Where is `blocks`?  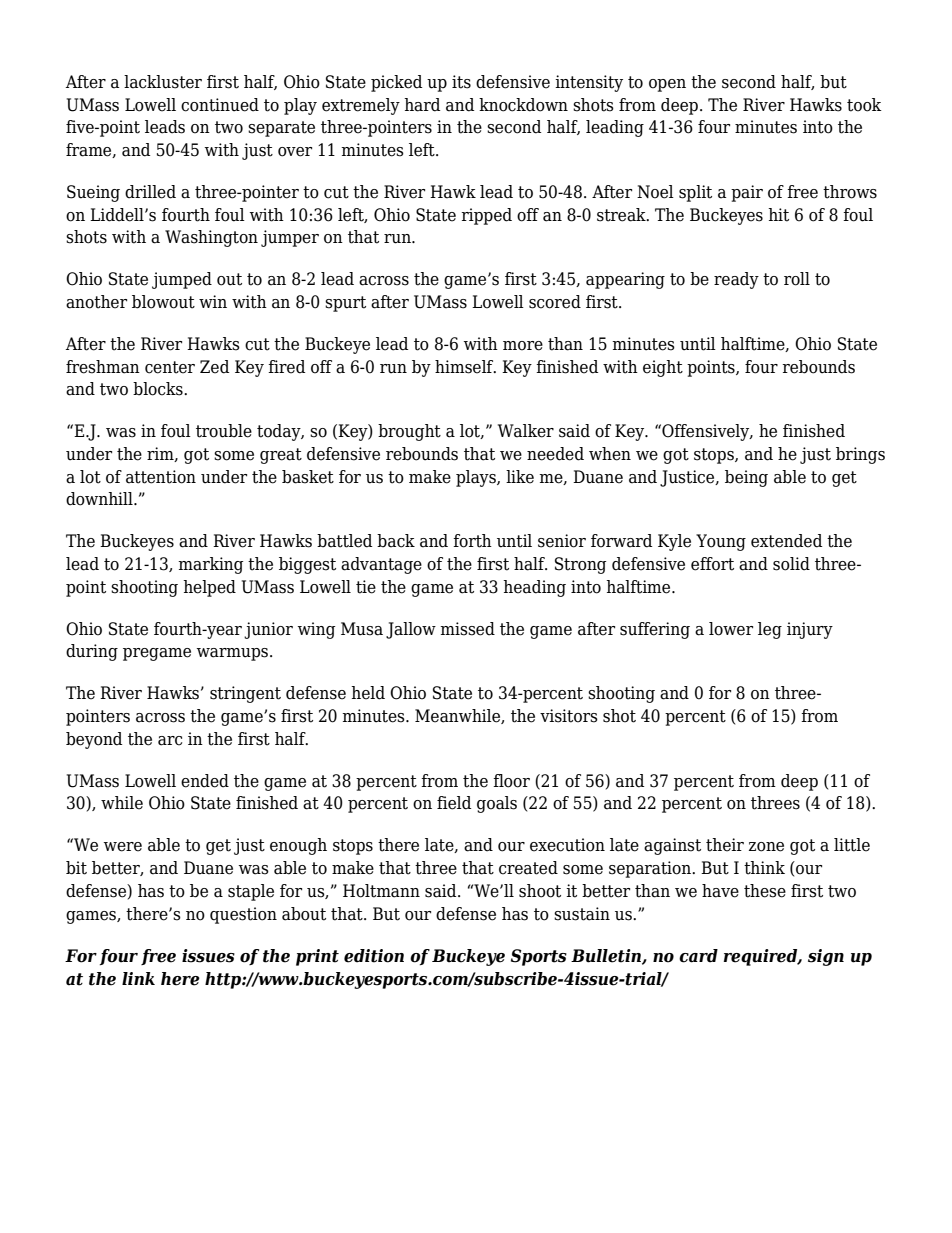
blocks is located at coordinates (159, 389).
